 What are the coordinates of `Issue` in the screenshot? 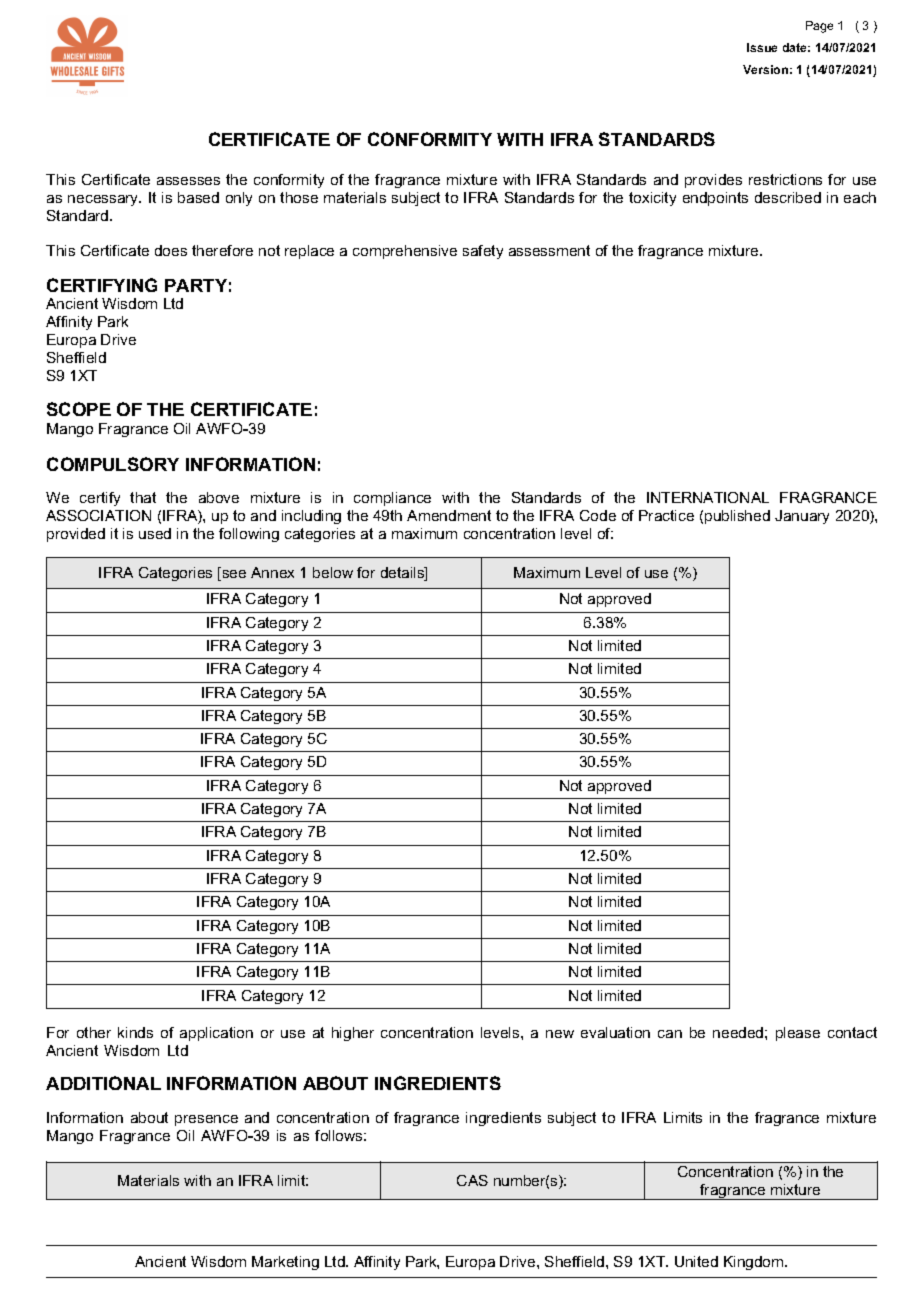 It's located at (762, 47).
